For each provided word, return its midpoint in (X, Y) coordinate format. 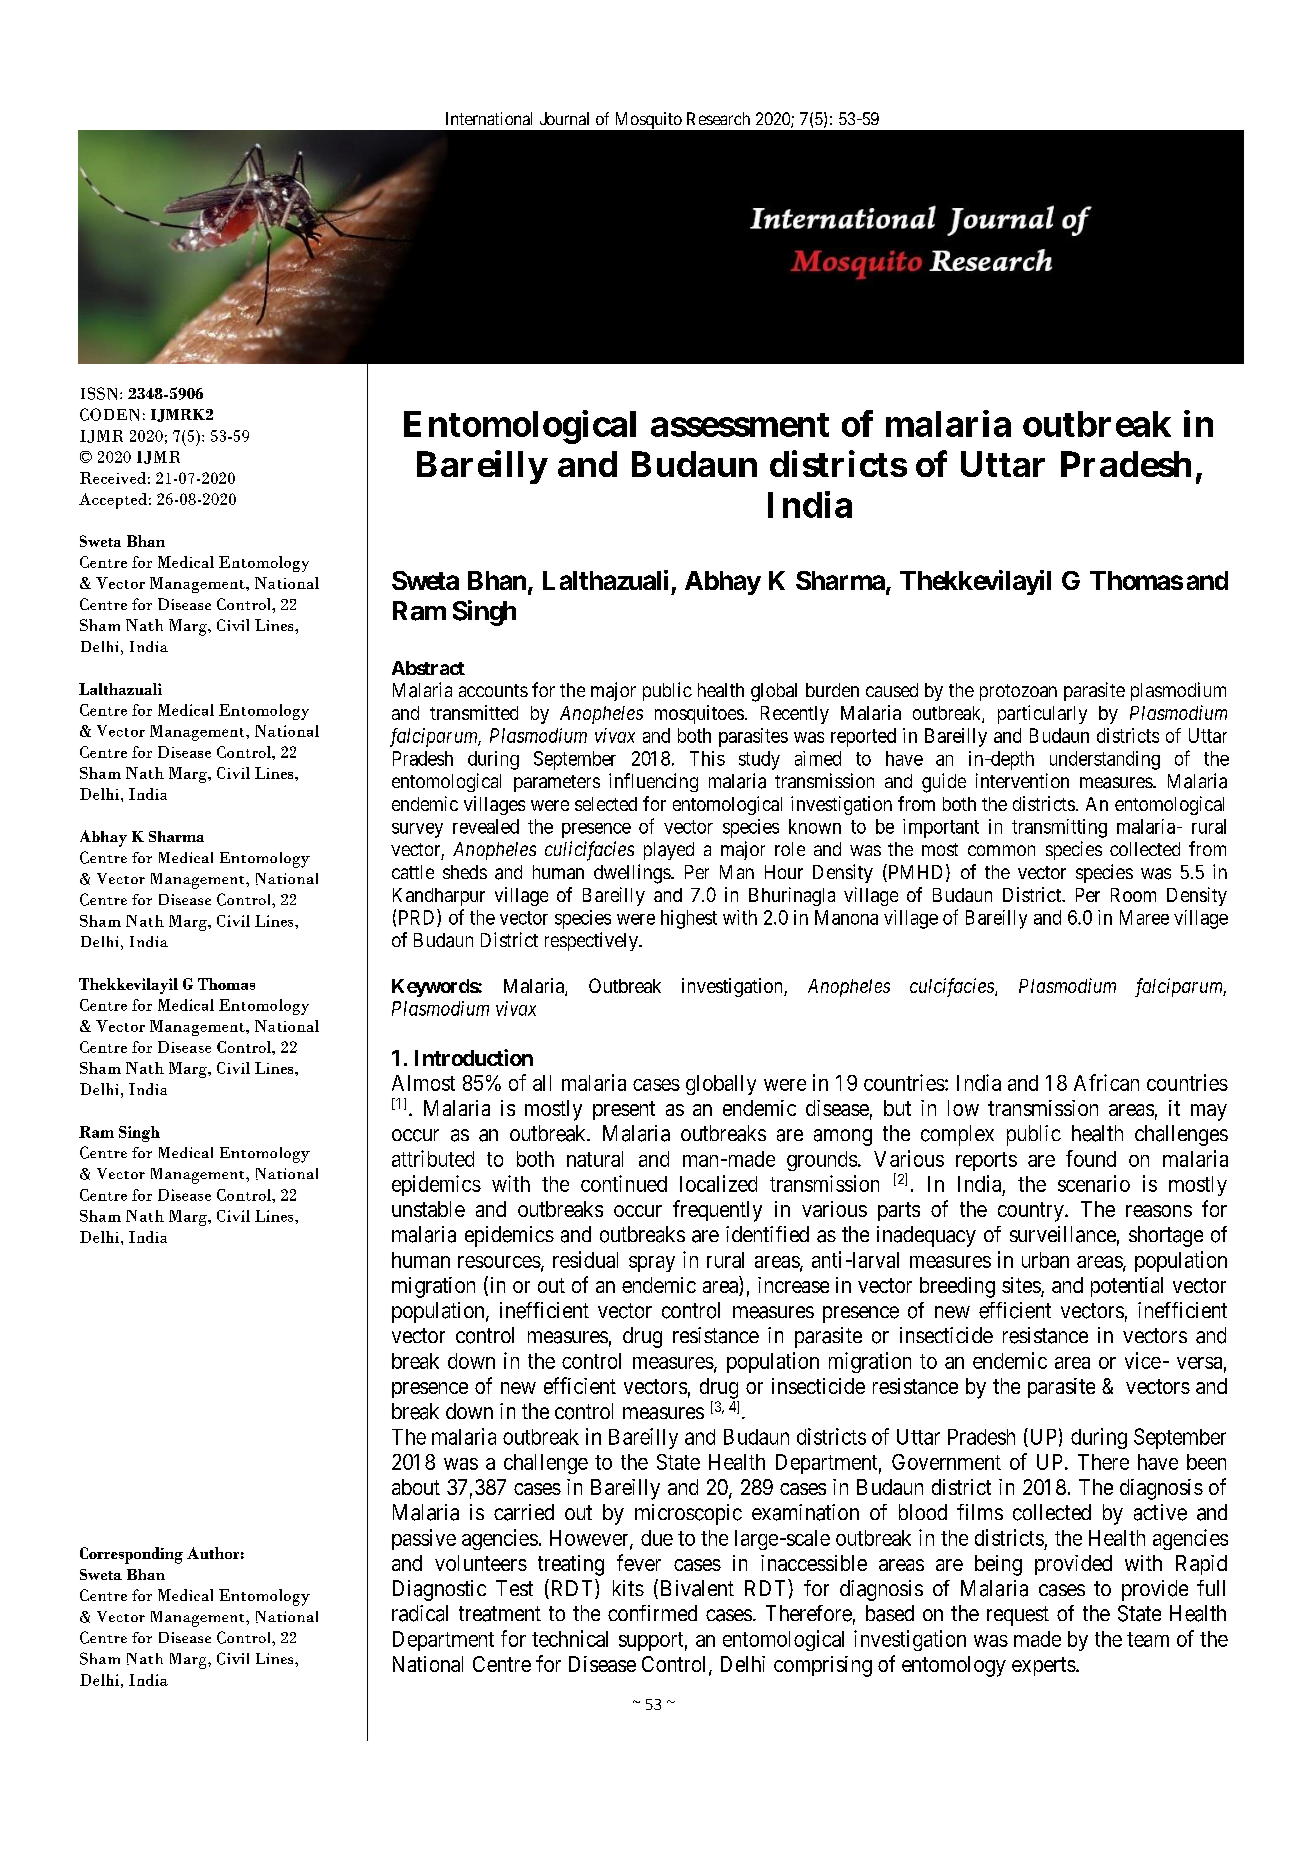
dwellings (633, 874)
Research (718, 118)
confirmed (652, 1613)
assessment (740, 425)
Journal (564, 118)
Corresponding (131, 1555)
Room (1133, 895)
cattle (413, 872)
